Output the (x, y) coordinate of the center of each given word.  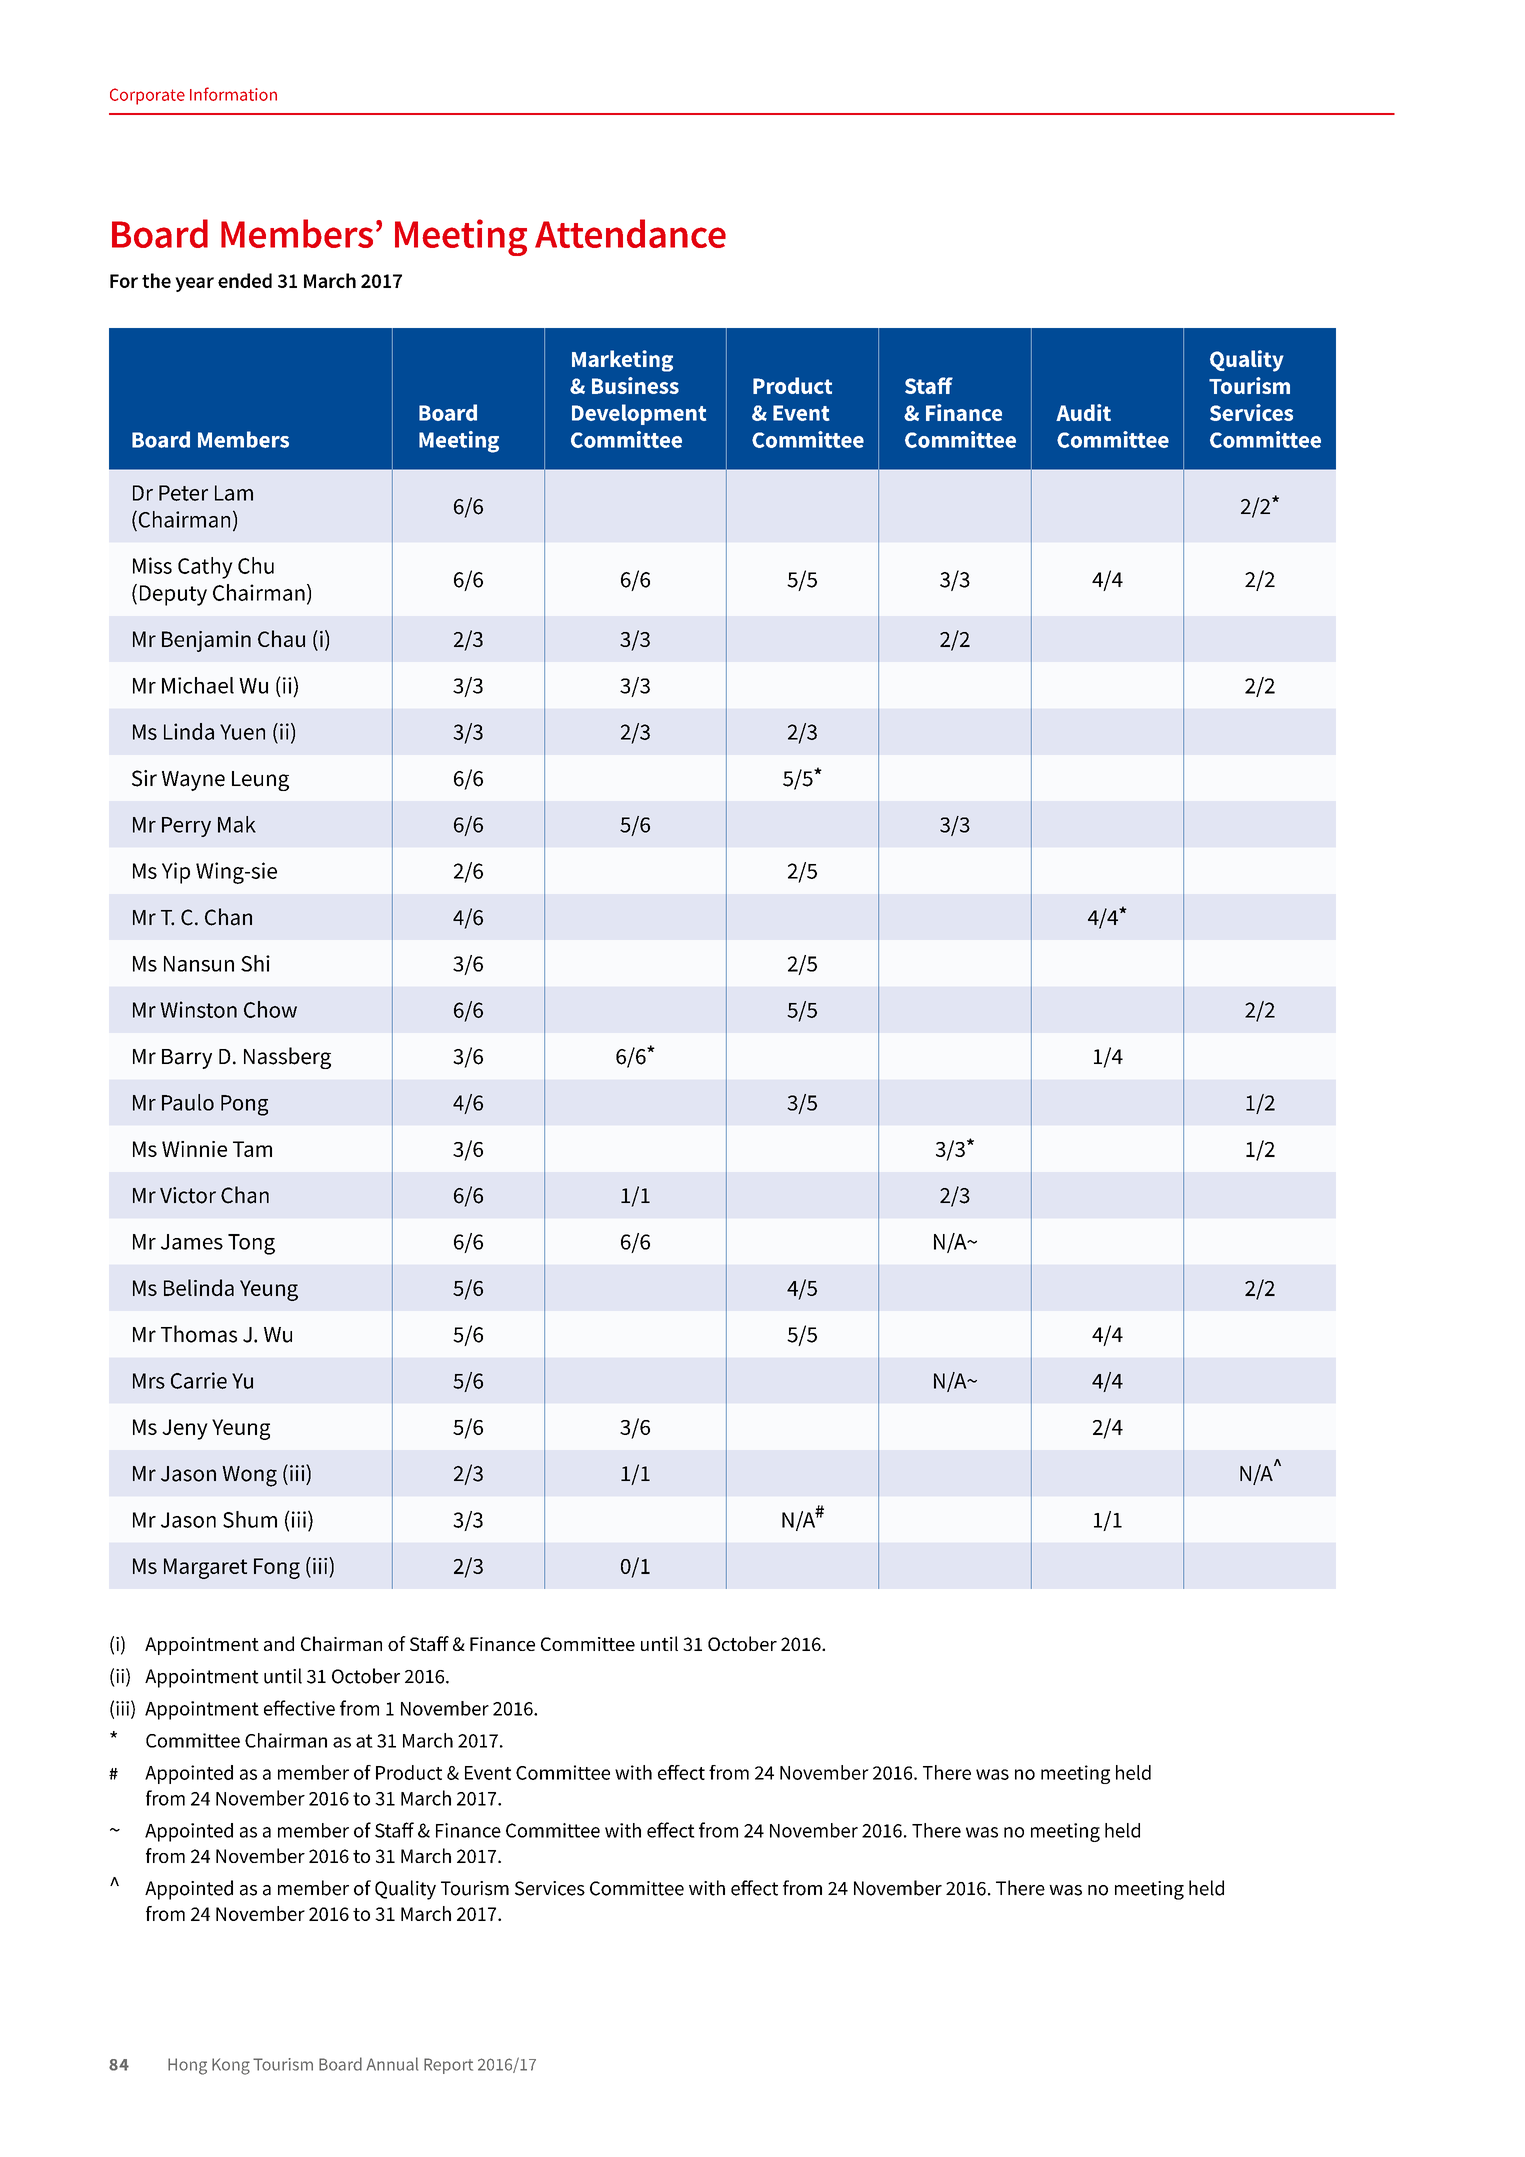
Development (639, 414)
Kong (231, 2066)
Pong (244, 1105)
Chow (270, 1009)
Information (233, 94)
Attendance (630, 233)
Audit (1083, 412)
